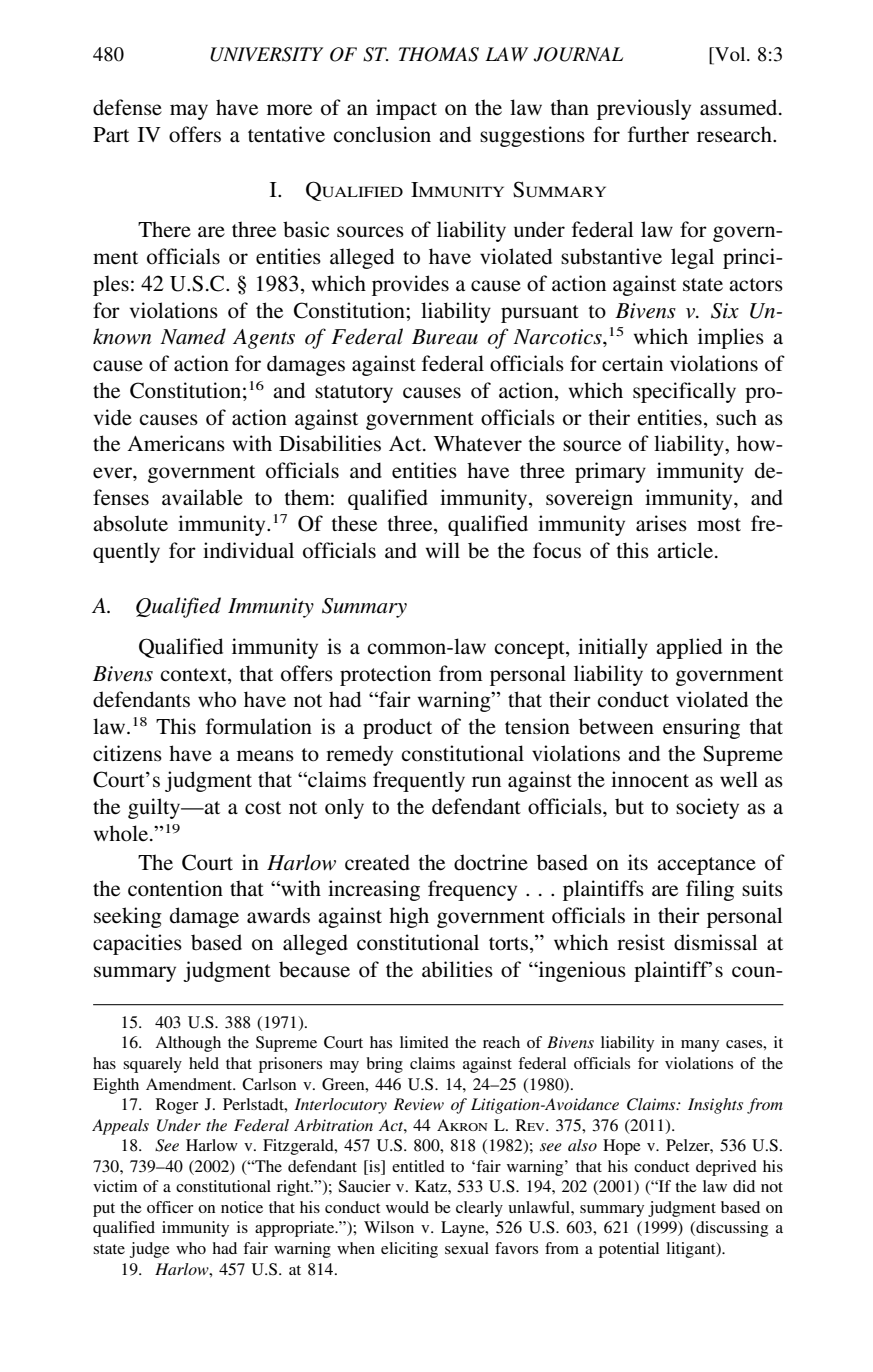 This document has width=873, height=1372. I want to click on context, so click(194, 675).
